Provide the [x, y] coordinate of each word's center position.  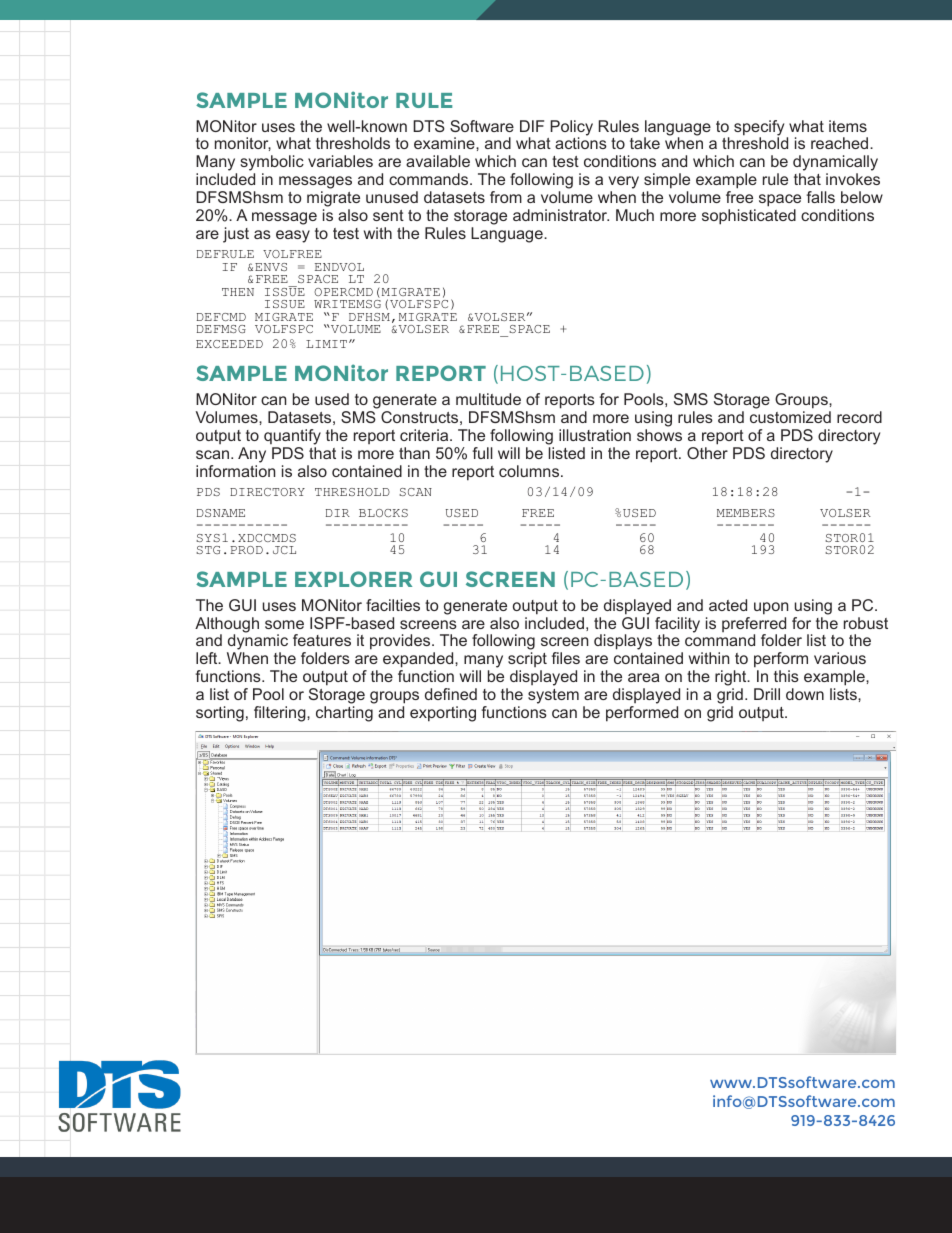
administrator [561, 215]
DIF [532, 126]
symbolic [272, 164]
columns [530, 471]
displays [624, 643]
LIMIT [326, 344]
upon [771, 608]
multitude [488, 399]
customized [790, 417]
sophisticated [749, 217]
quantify [292, 437]
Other [707, 453]
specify [759, 129]
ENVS [271, 267]
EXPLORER [353, 579]
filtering [281, 714]
